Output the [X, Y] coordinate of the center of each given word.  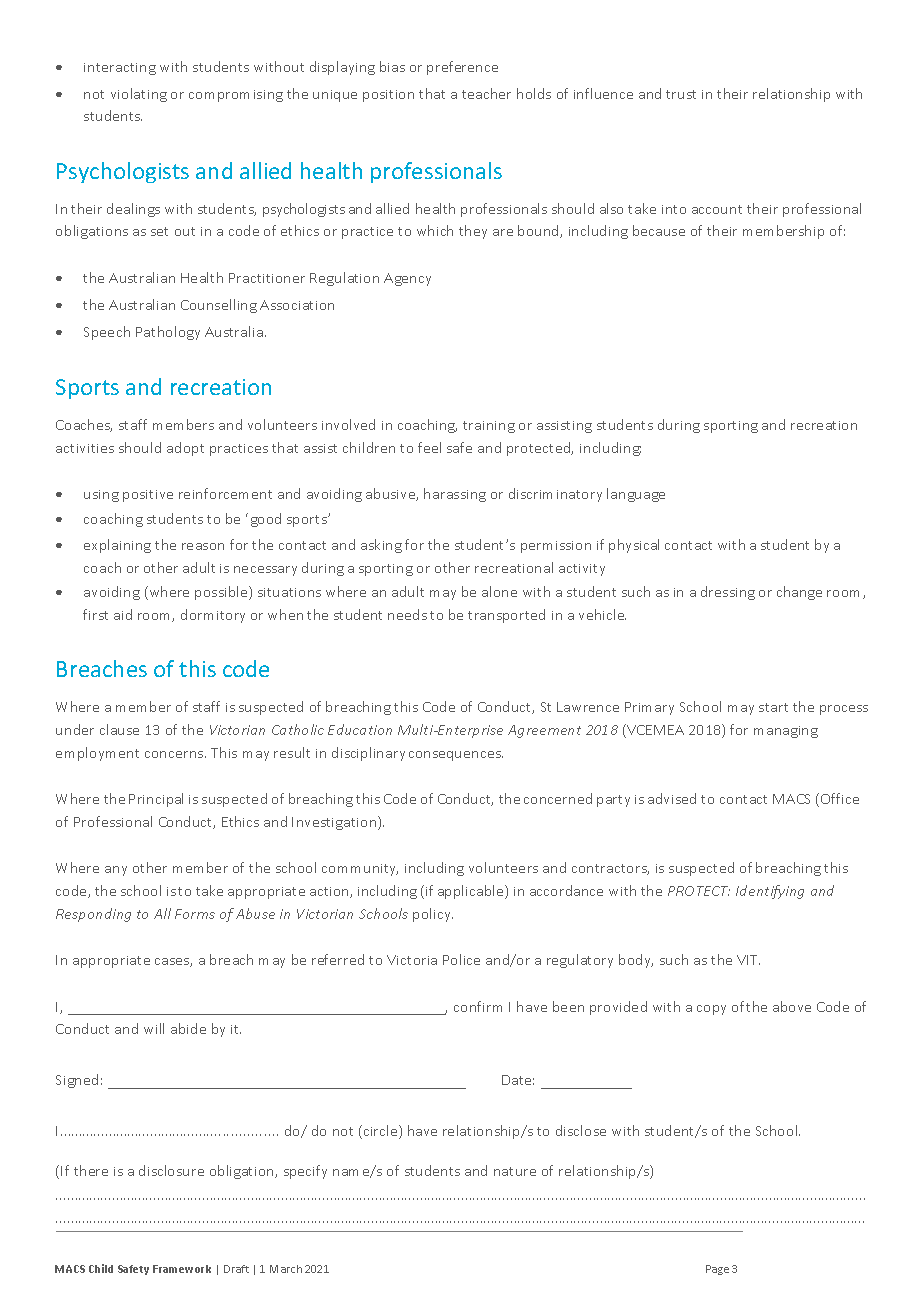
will [154, 1028]
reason [203, 546]
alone [499, 591]
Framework [182, 1269]
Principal [156, 800]
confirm [478, 1006]
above [792, 1006]
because [659, 230]
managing [786, 732]
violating [139, 95]
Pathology [168, 333]
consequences [456, 756]
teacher [486, 93]
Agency [407, 279]
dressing [728, 593]
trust [681, 94]
